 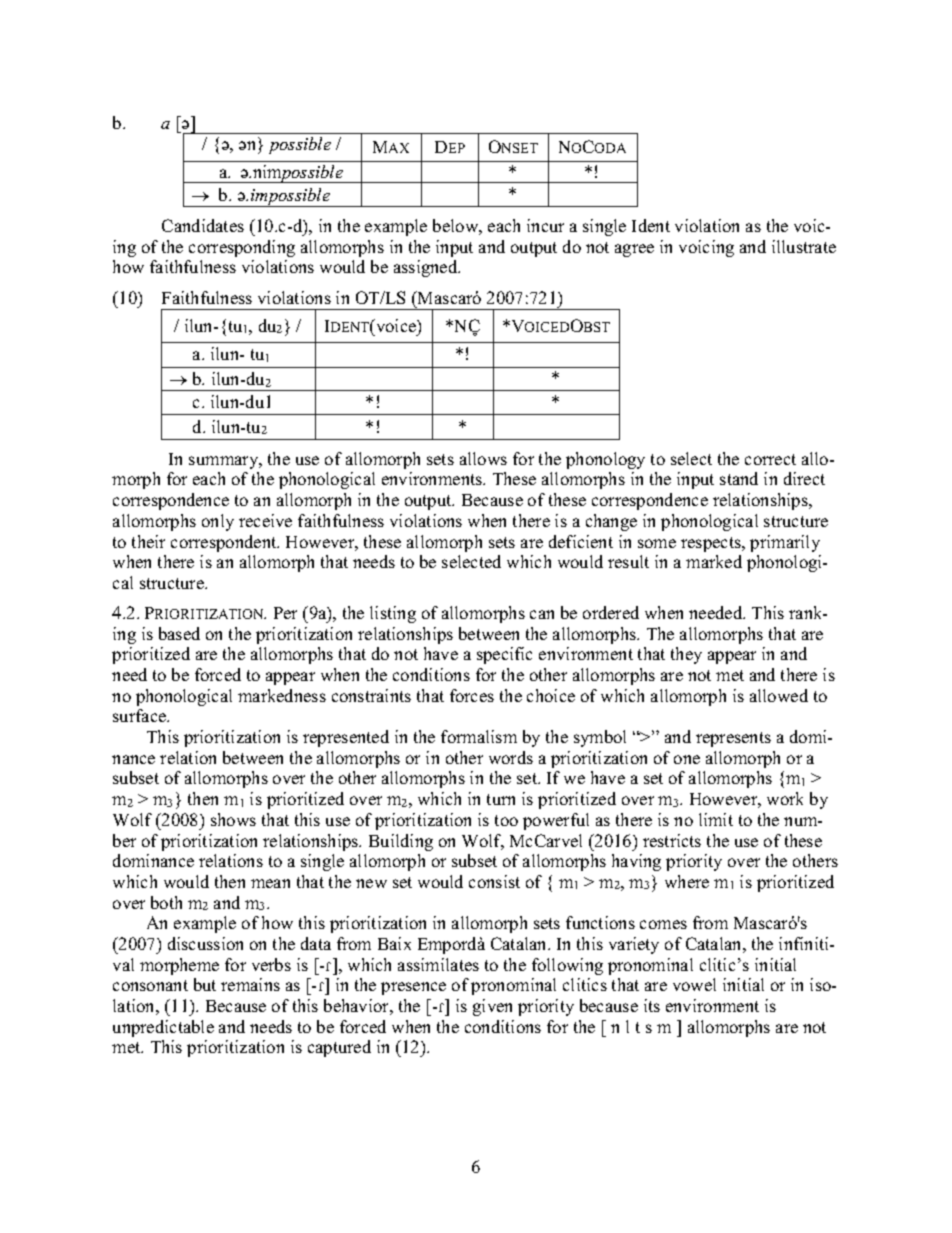 I want to click on illustrate, so click(x=804, y=246).
